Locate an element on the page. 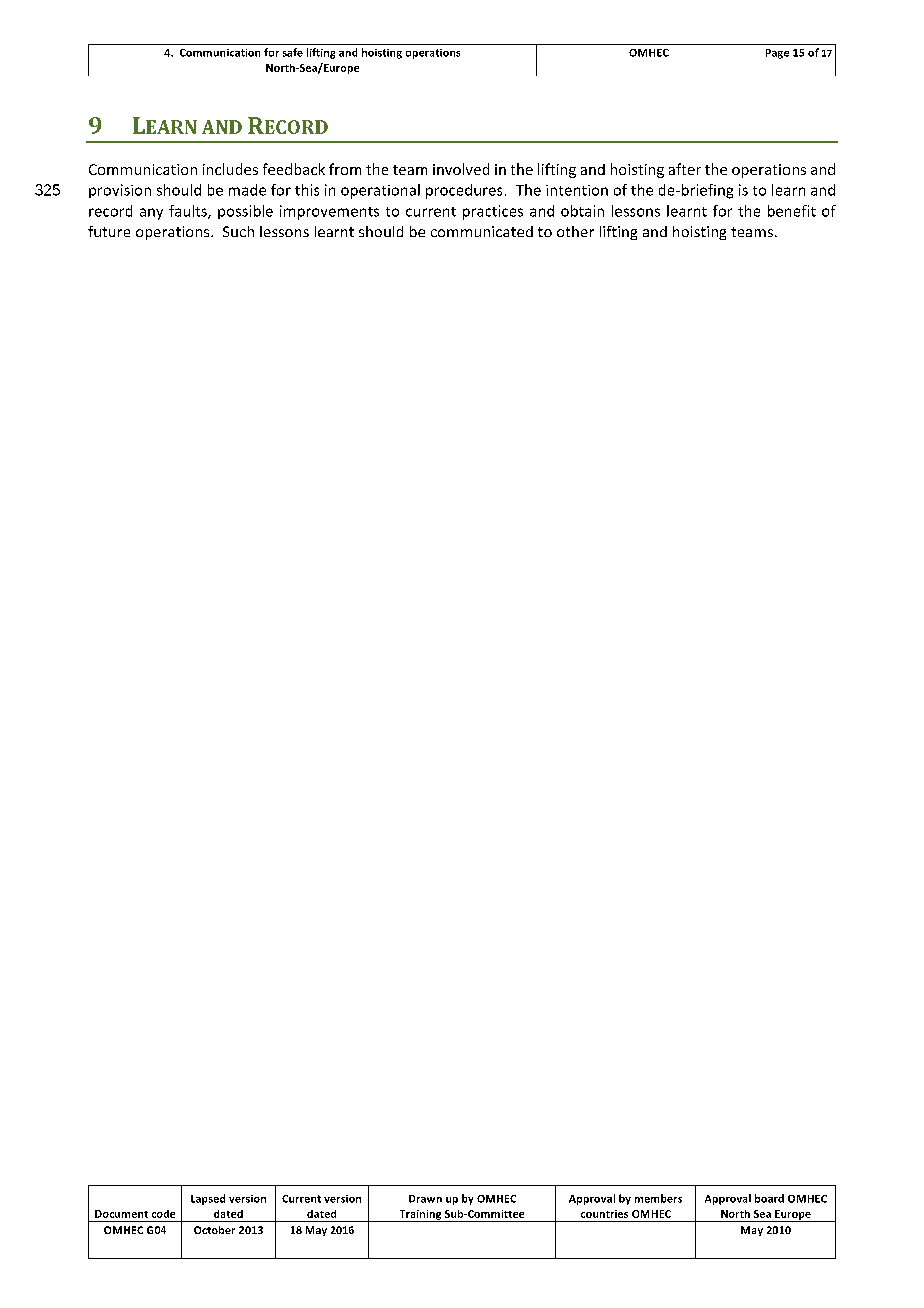  Training is located at coordinates (420, 1216).
